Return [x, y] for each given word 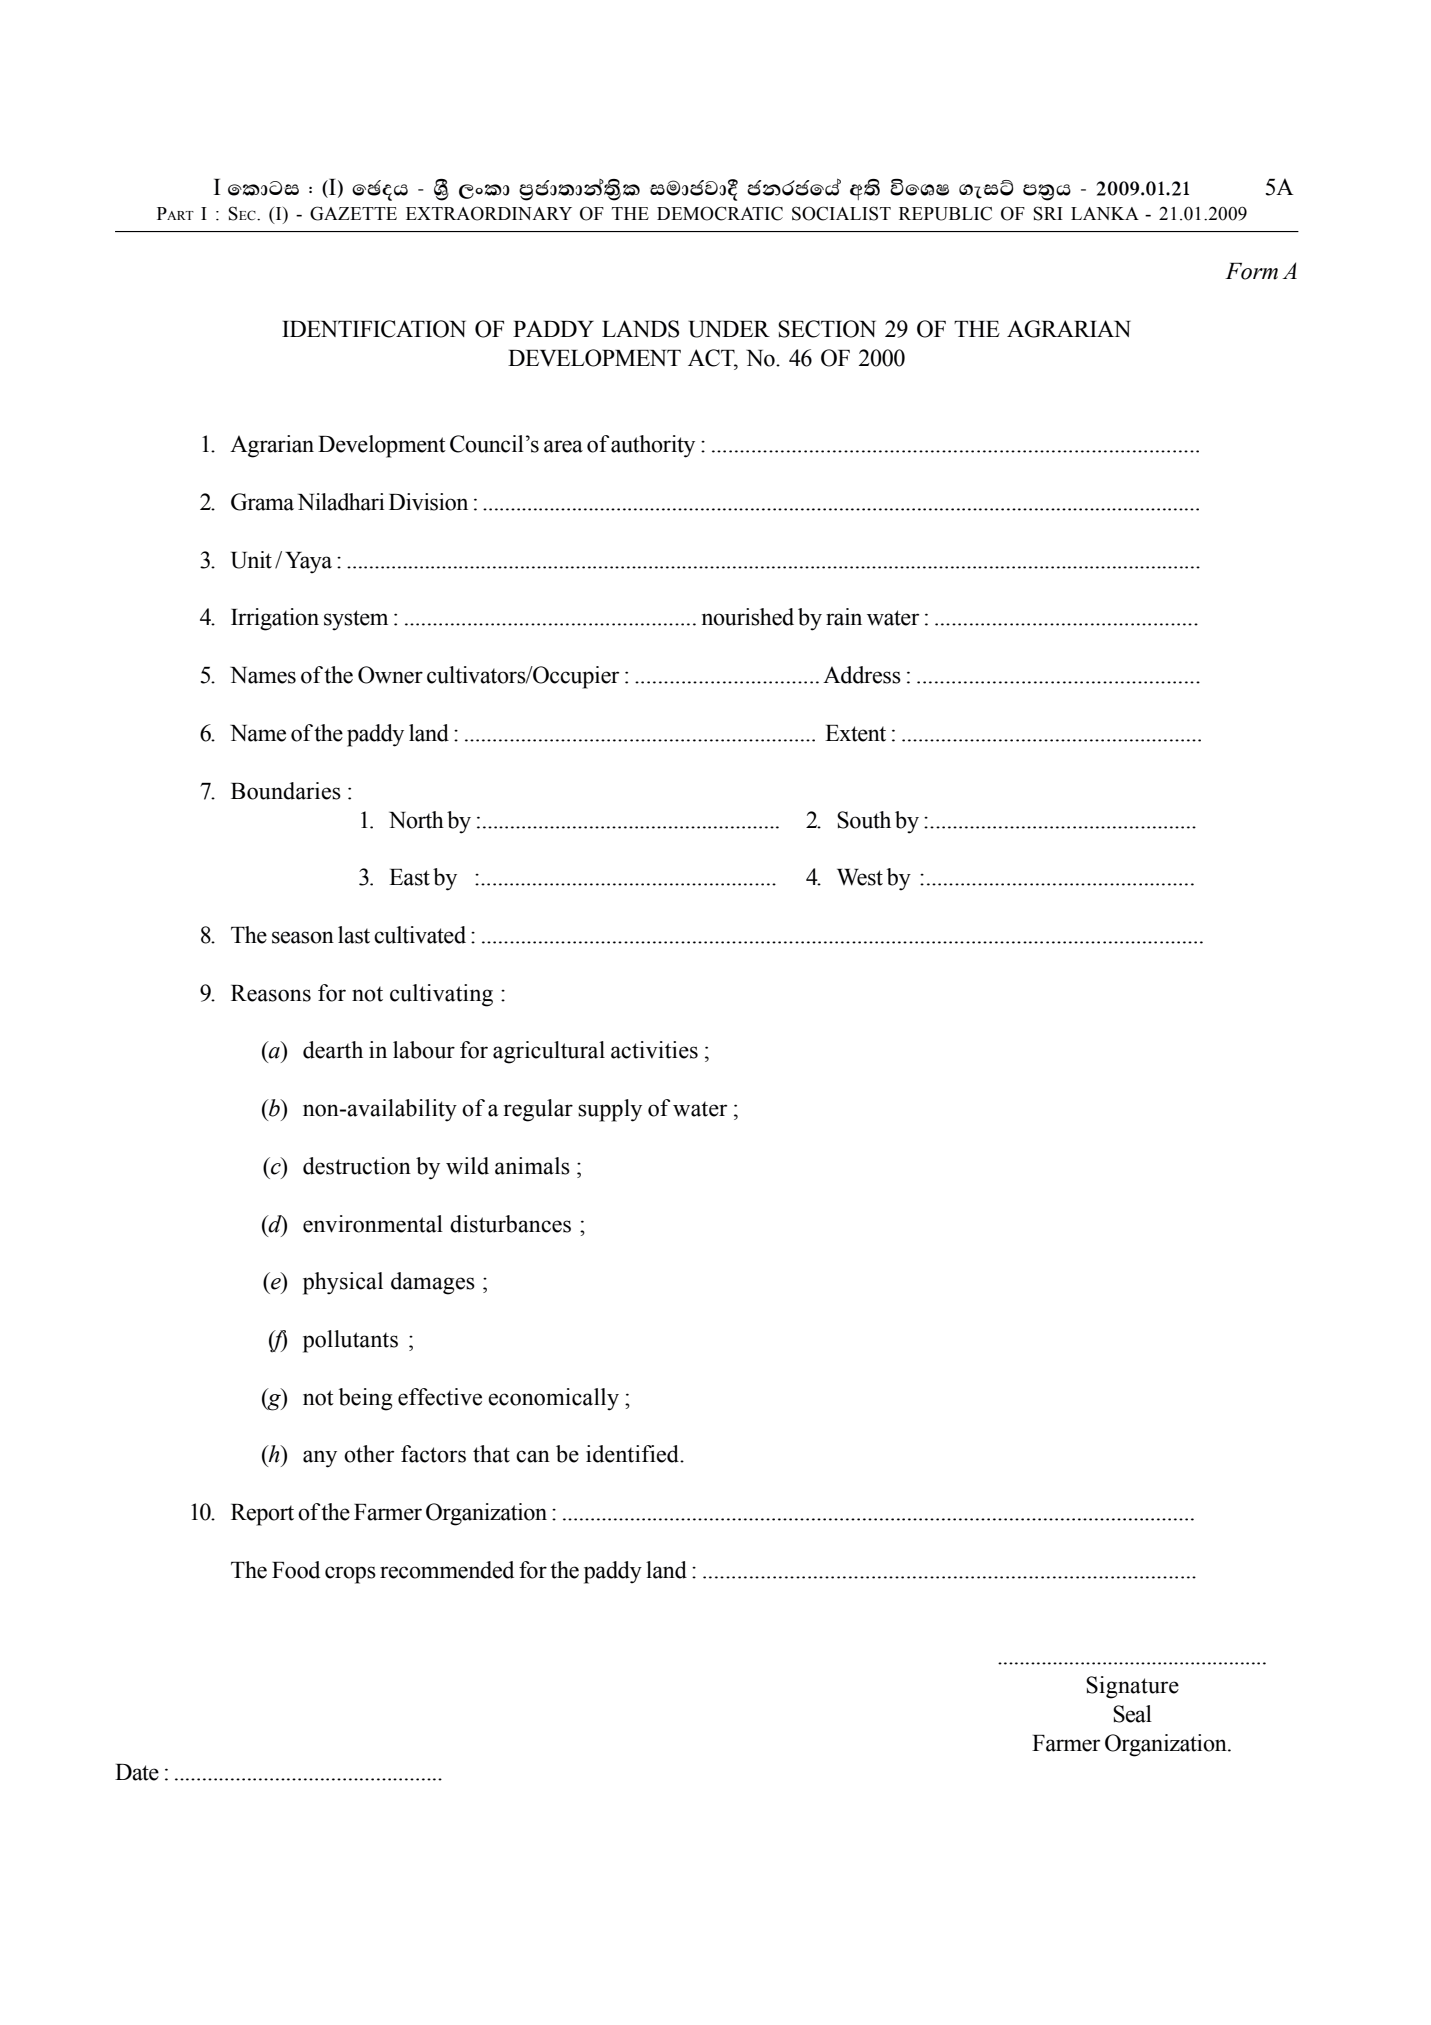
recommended [447, 1570]
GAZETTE [353, 213]
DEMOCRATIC [720, 213]
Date [137, 1772]
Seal [1132, 1714]
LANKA [1105, 213]
